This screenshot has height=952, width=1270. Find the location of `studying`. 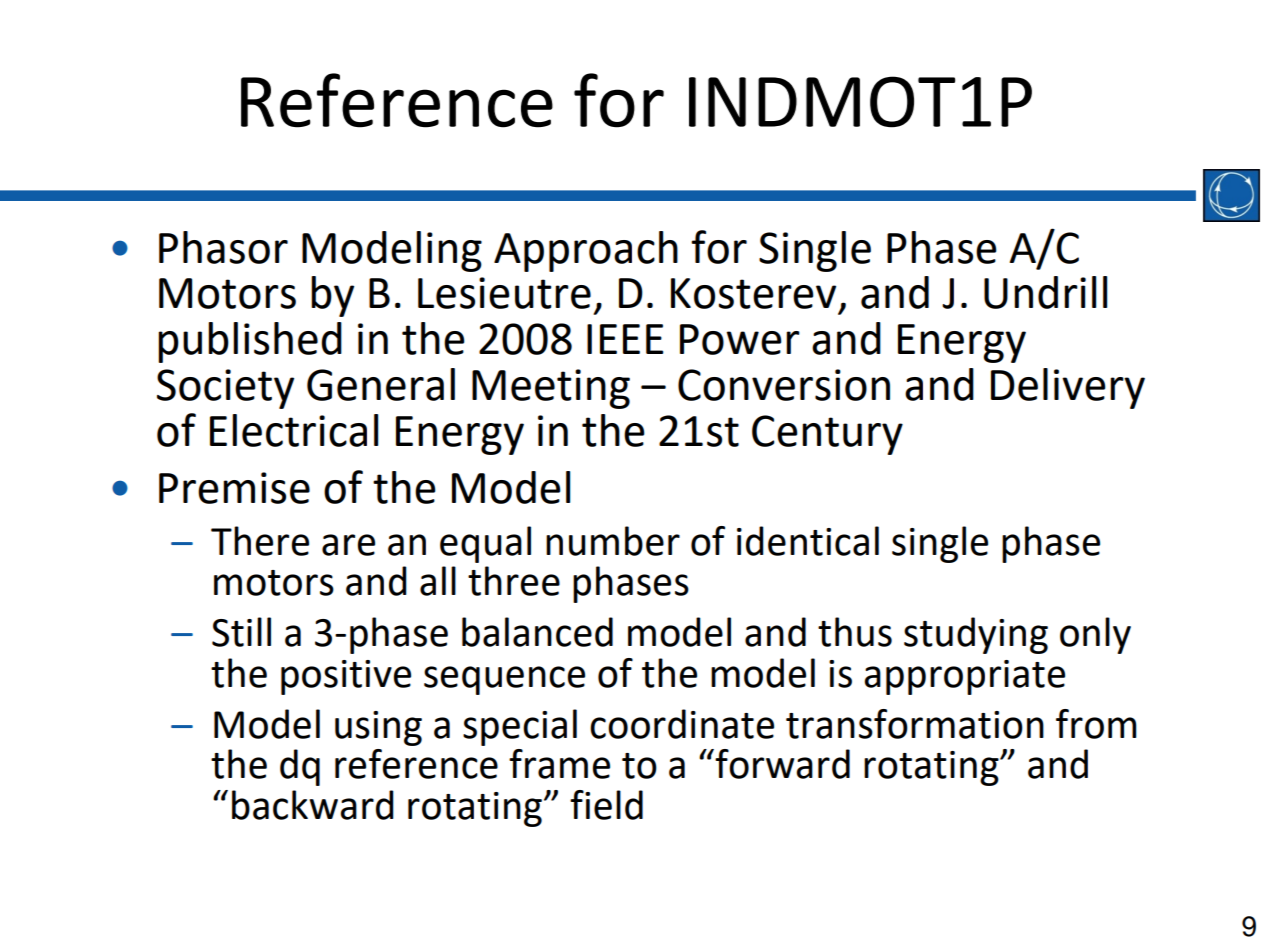

studying is located at coordinates (976, 635).
